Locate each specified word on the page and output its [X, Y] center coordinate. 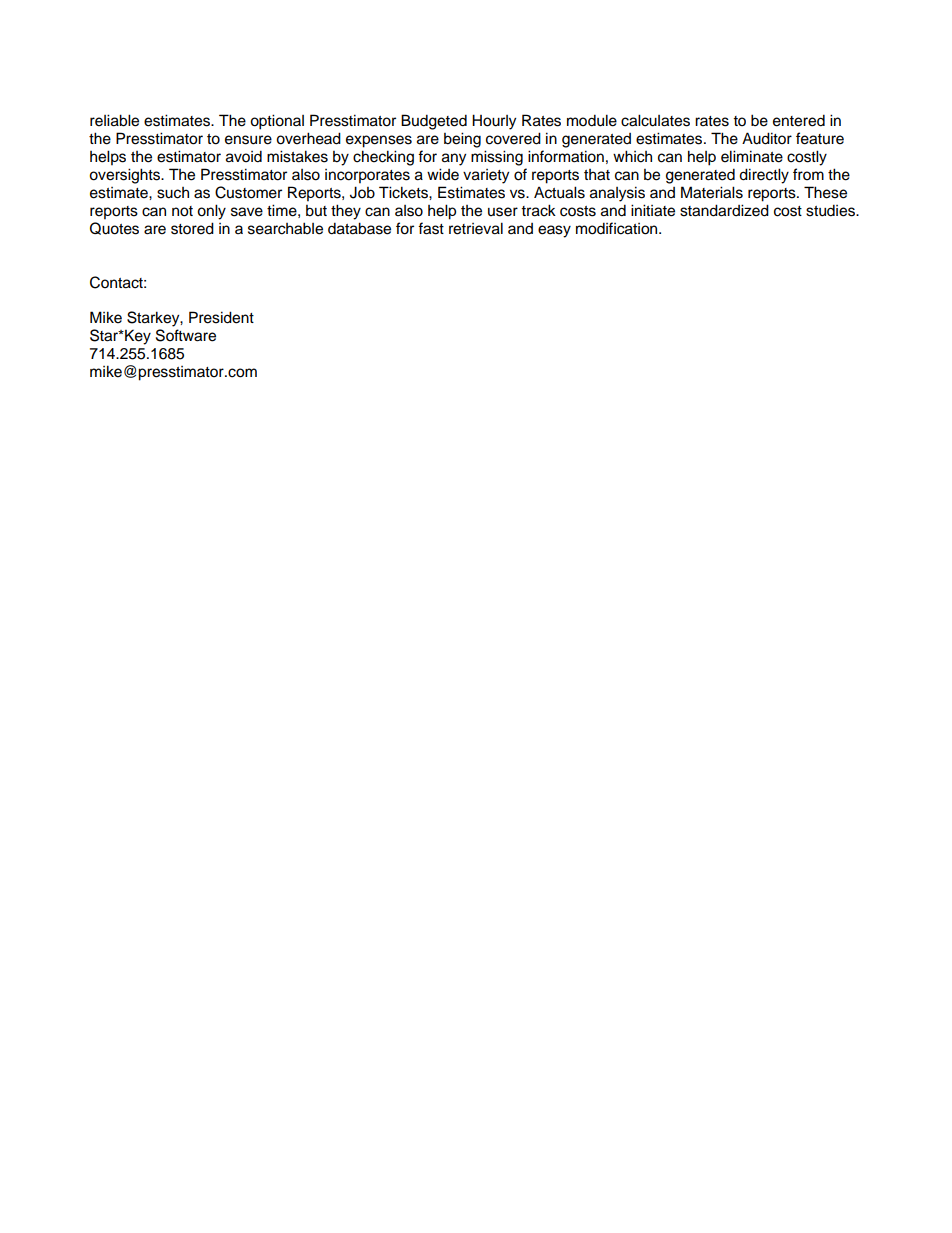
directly [764, 176]
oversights [125, 176]
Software [186, 335]
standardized [724, 210]
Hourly [494, 122]
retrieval [476, 228]
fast [431, 228]
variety [486, 176]
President [221, 317]
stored [192, 228]
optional [277, 122]
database [359, 228]
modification [618, 228]
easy [554, 231]
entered [799, 120]
